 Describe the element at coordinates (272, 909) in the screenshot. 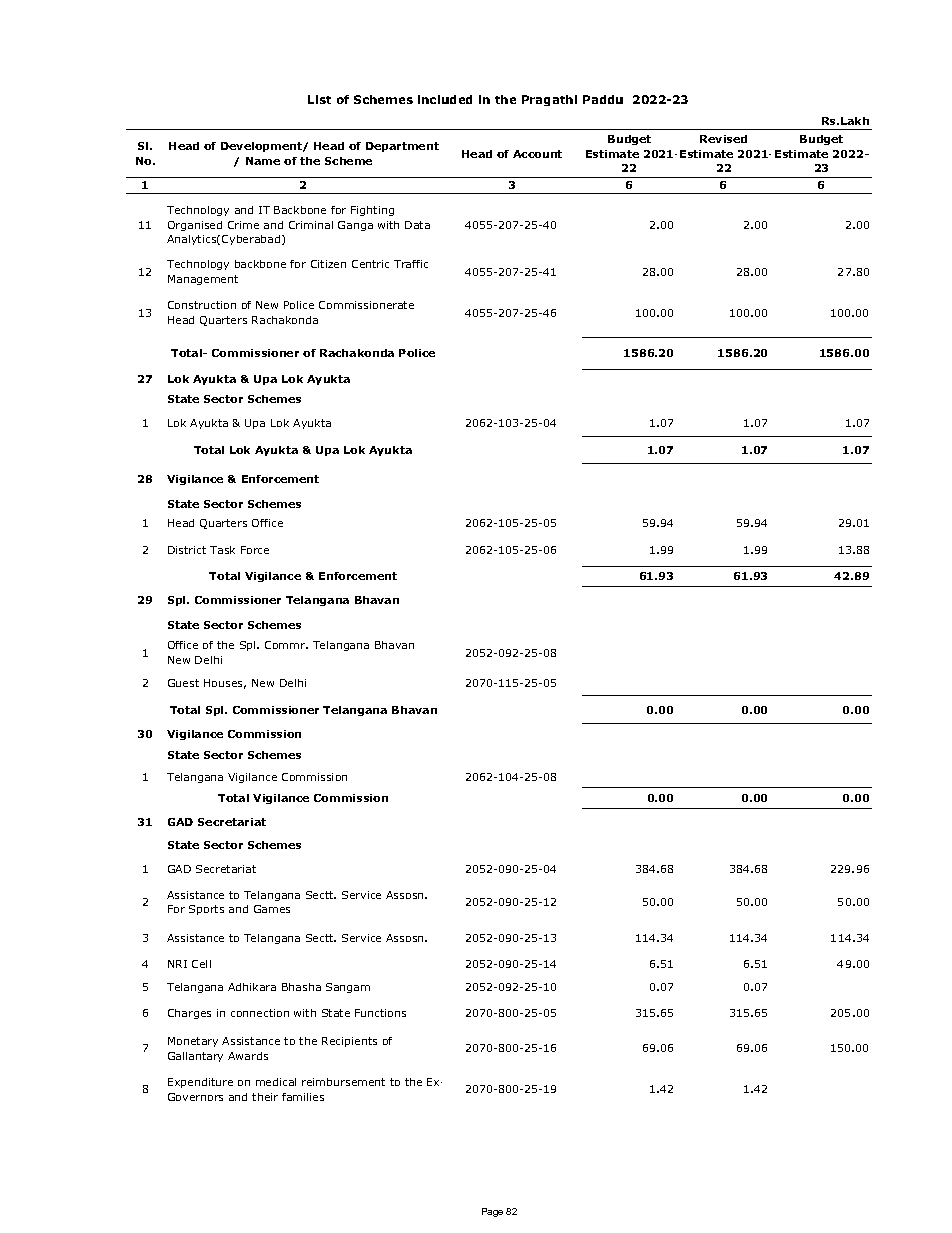

I see `Games` at that location.
